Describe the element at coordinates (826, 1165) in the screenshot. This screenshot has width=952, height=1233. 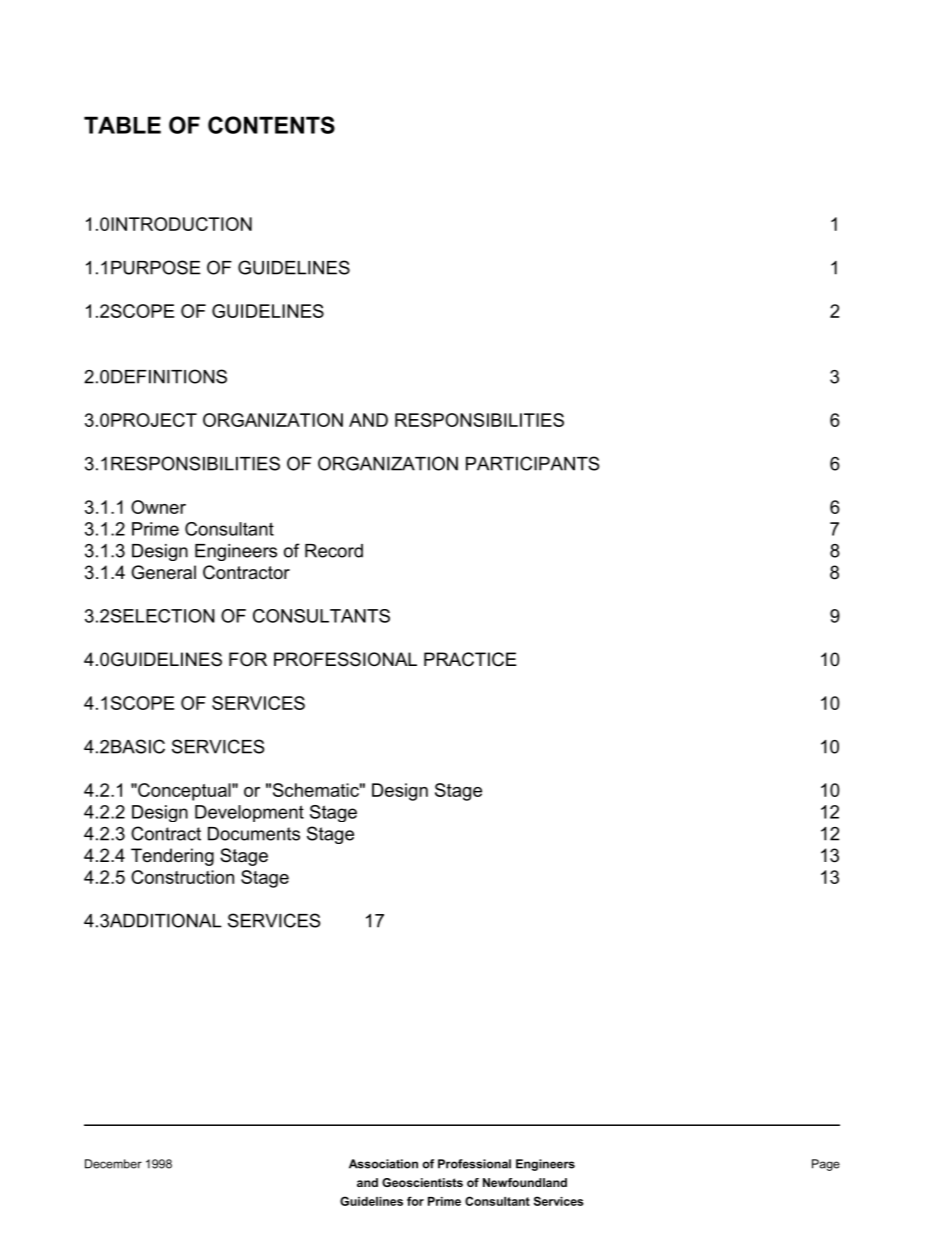
I see `Page` at that location.
